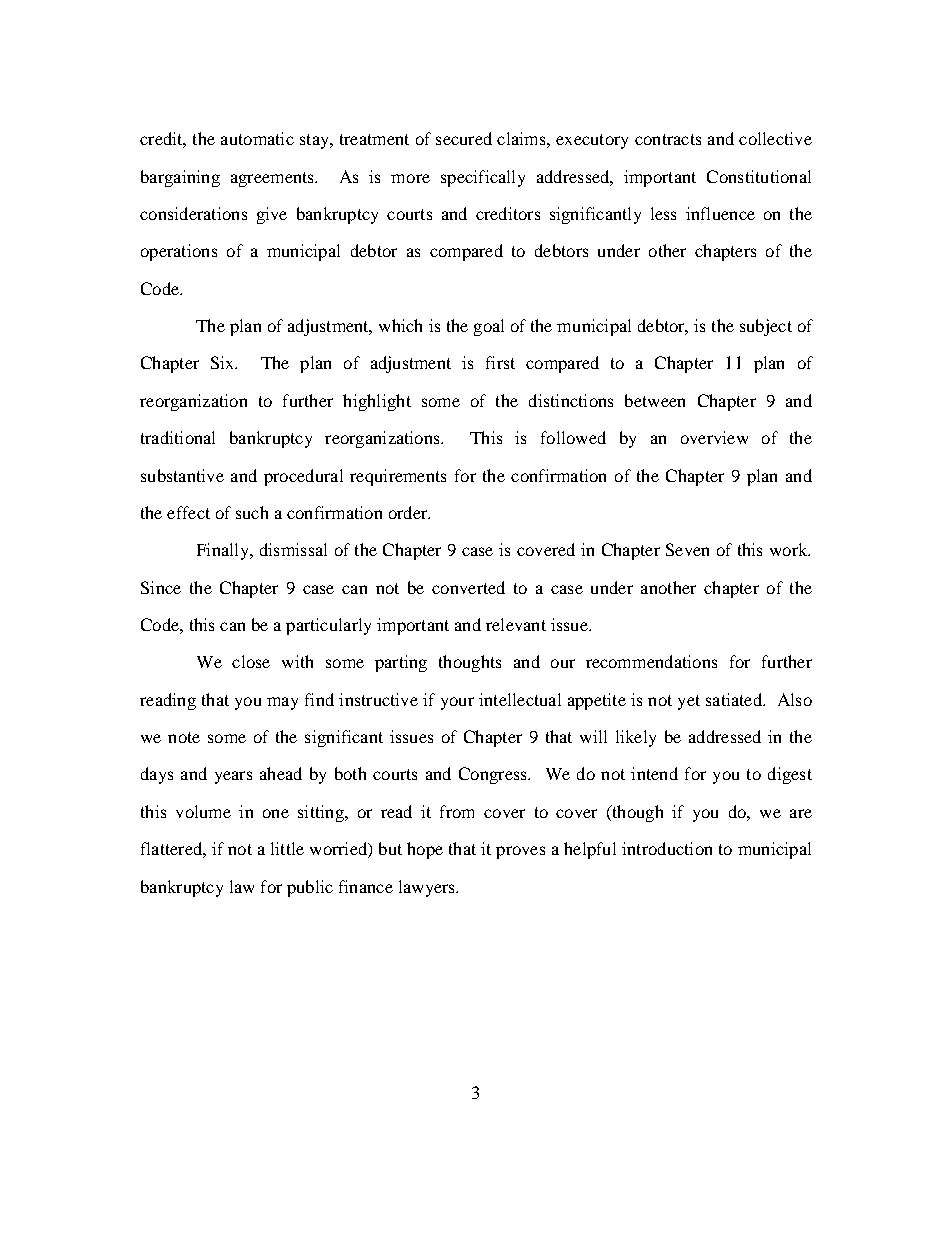 The width and height of the image is (952, 1233). I want to click on little, so click(287, 848).
